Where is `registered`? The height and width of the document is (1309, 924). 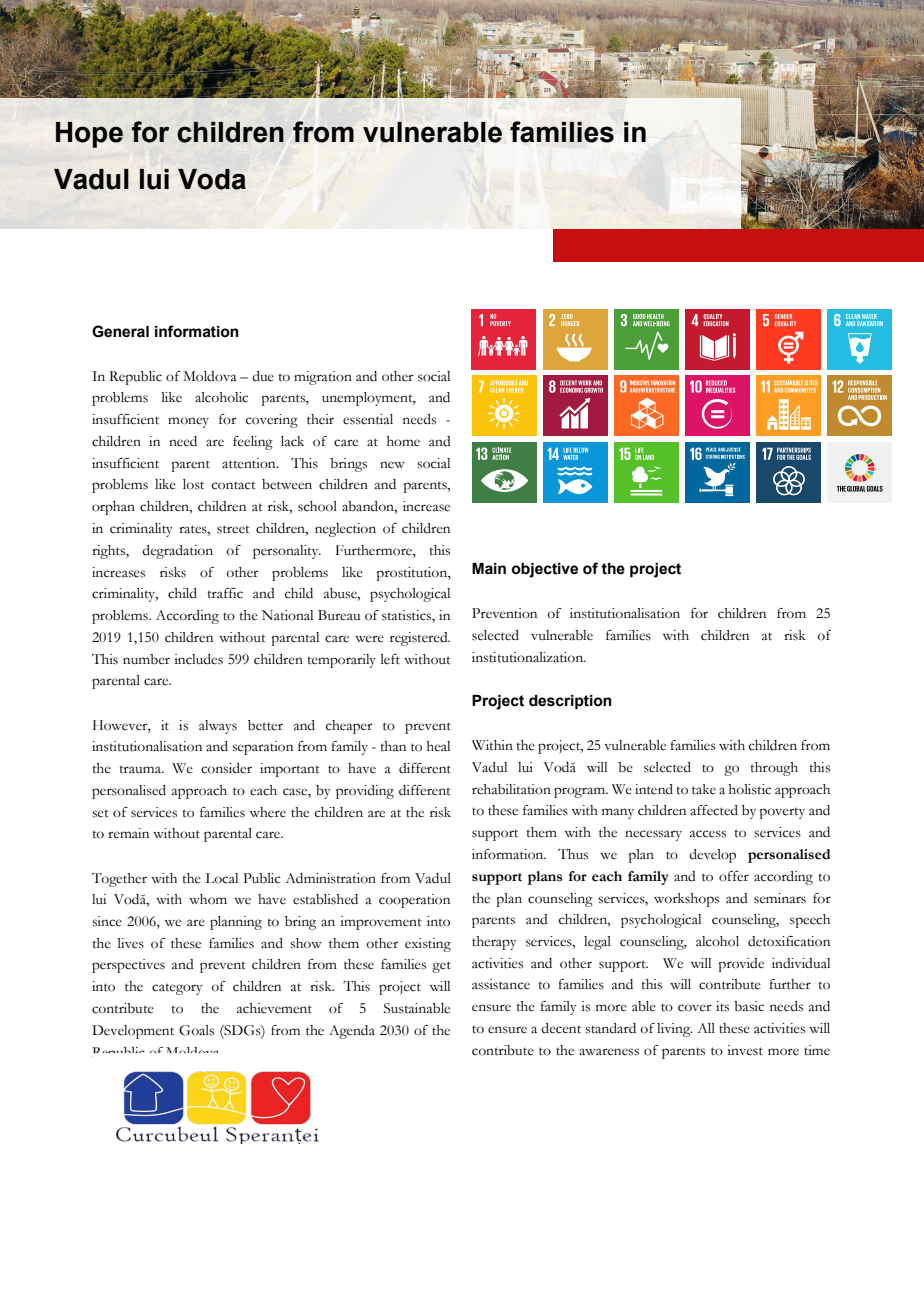
registered is located at coordinates (420, 639).
